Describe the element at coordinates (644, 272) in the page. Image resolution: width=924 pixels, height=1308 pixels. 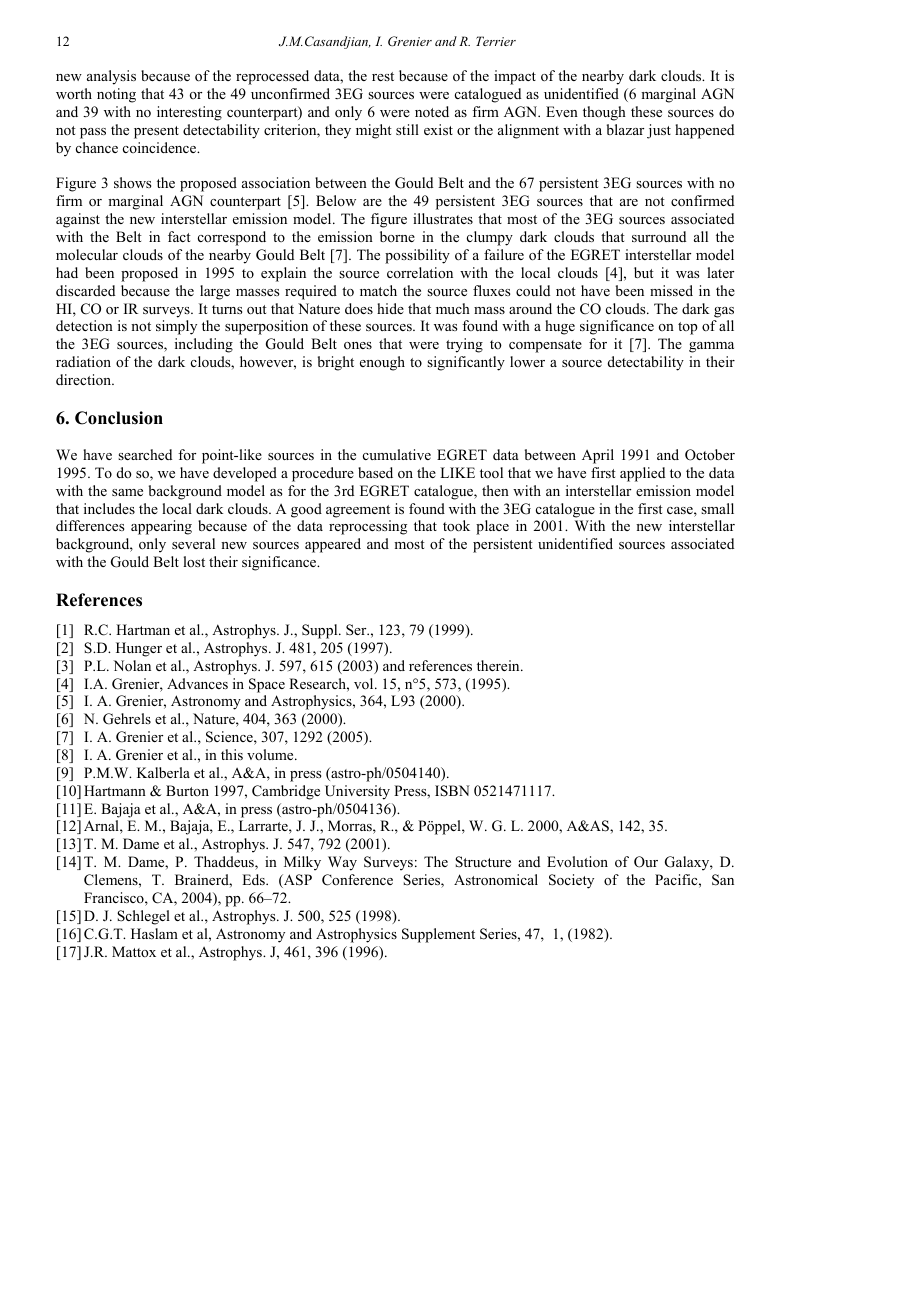
I see `but` at that location.
